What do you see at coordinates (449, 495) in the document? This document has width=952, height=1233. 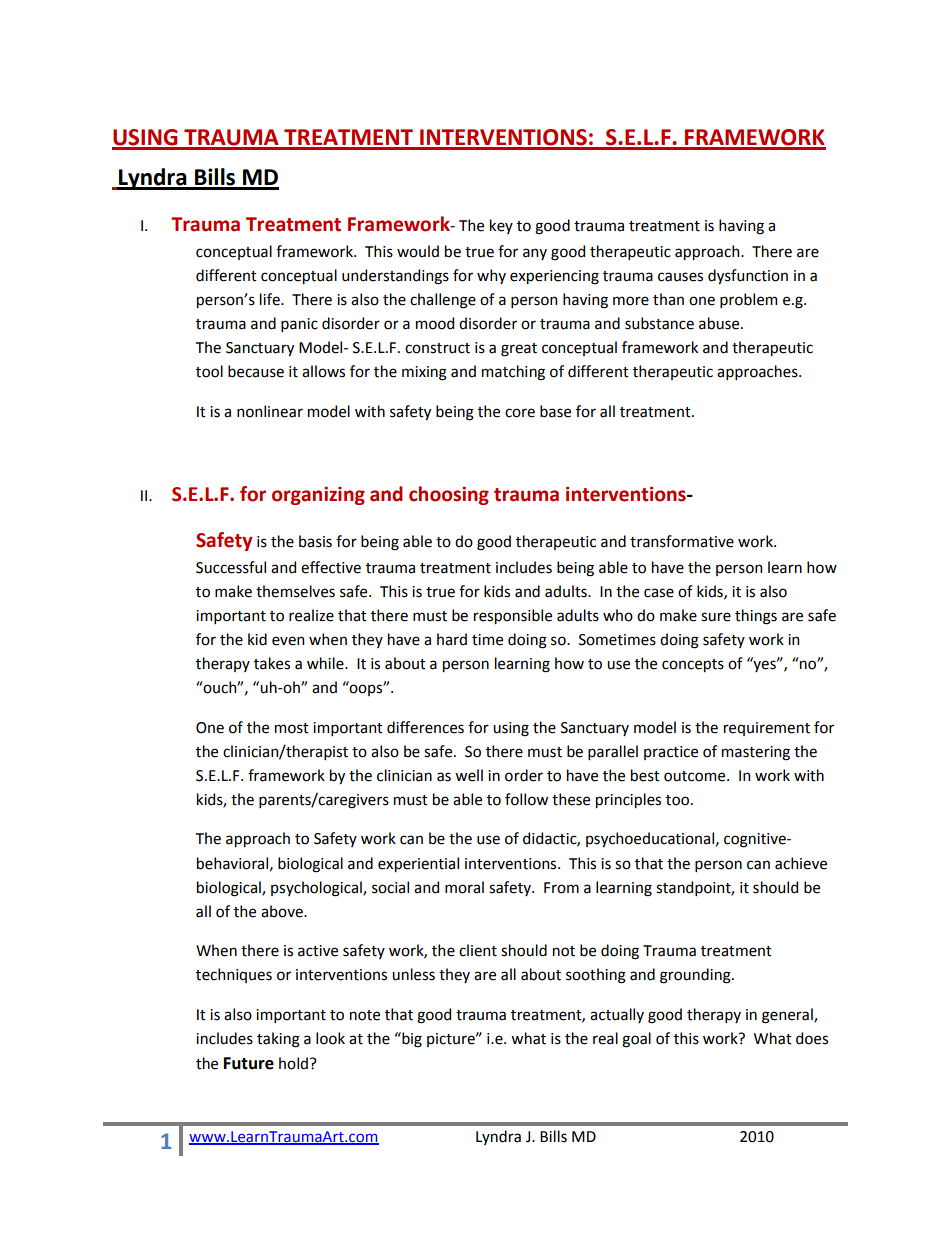 I see `choosing` at bounding box center [449, 495].
